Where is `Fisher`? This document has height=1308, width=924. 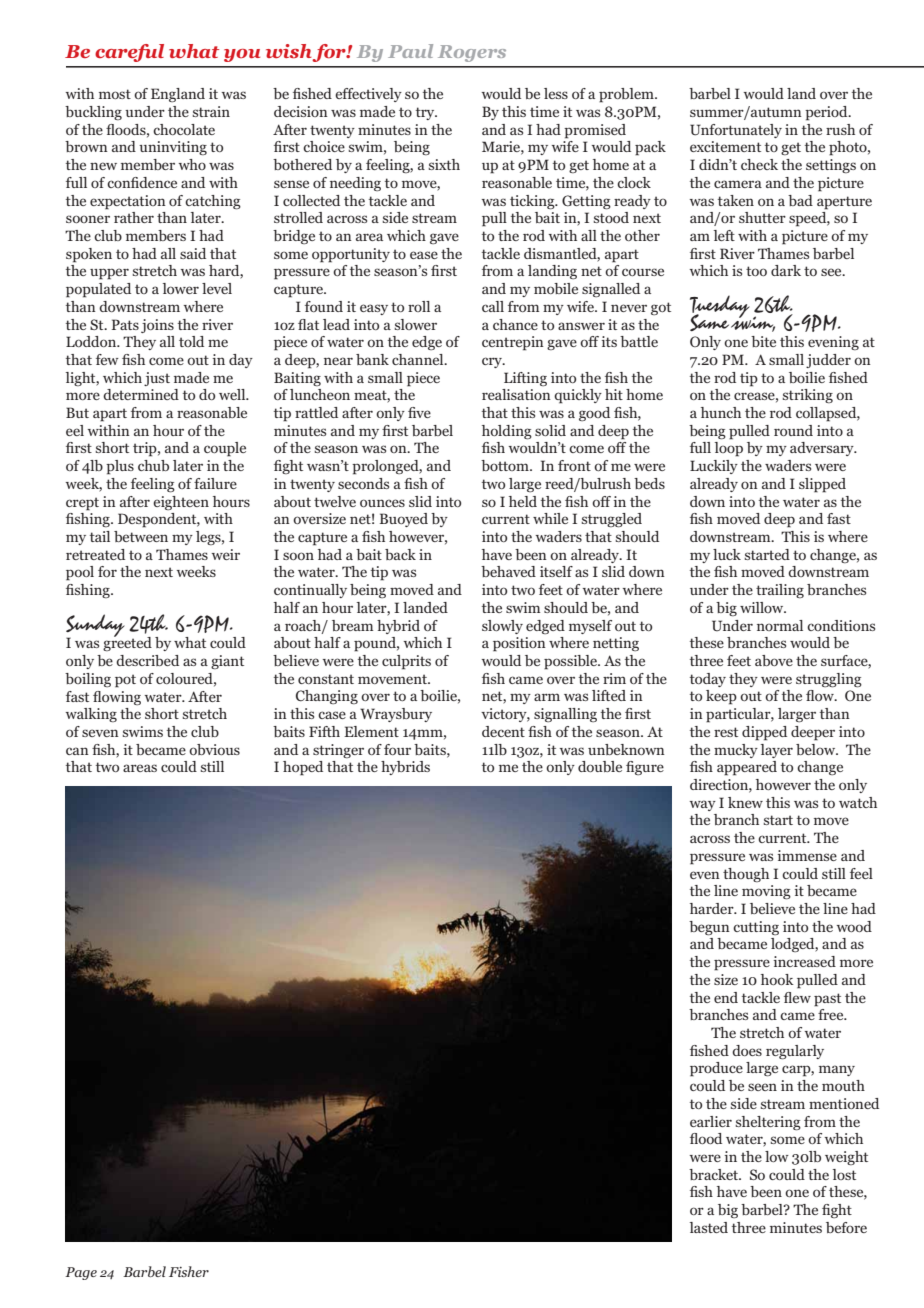
Fisher is located at coordinates (189, 1271).
